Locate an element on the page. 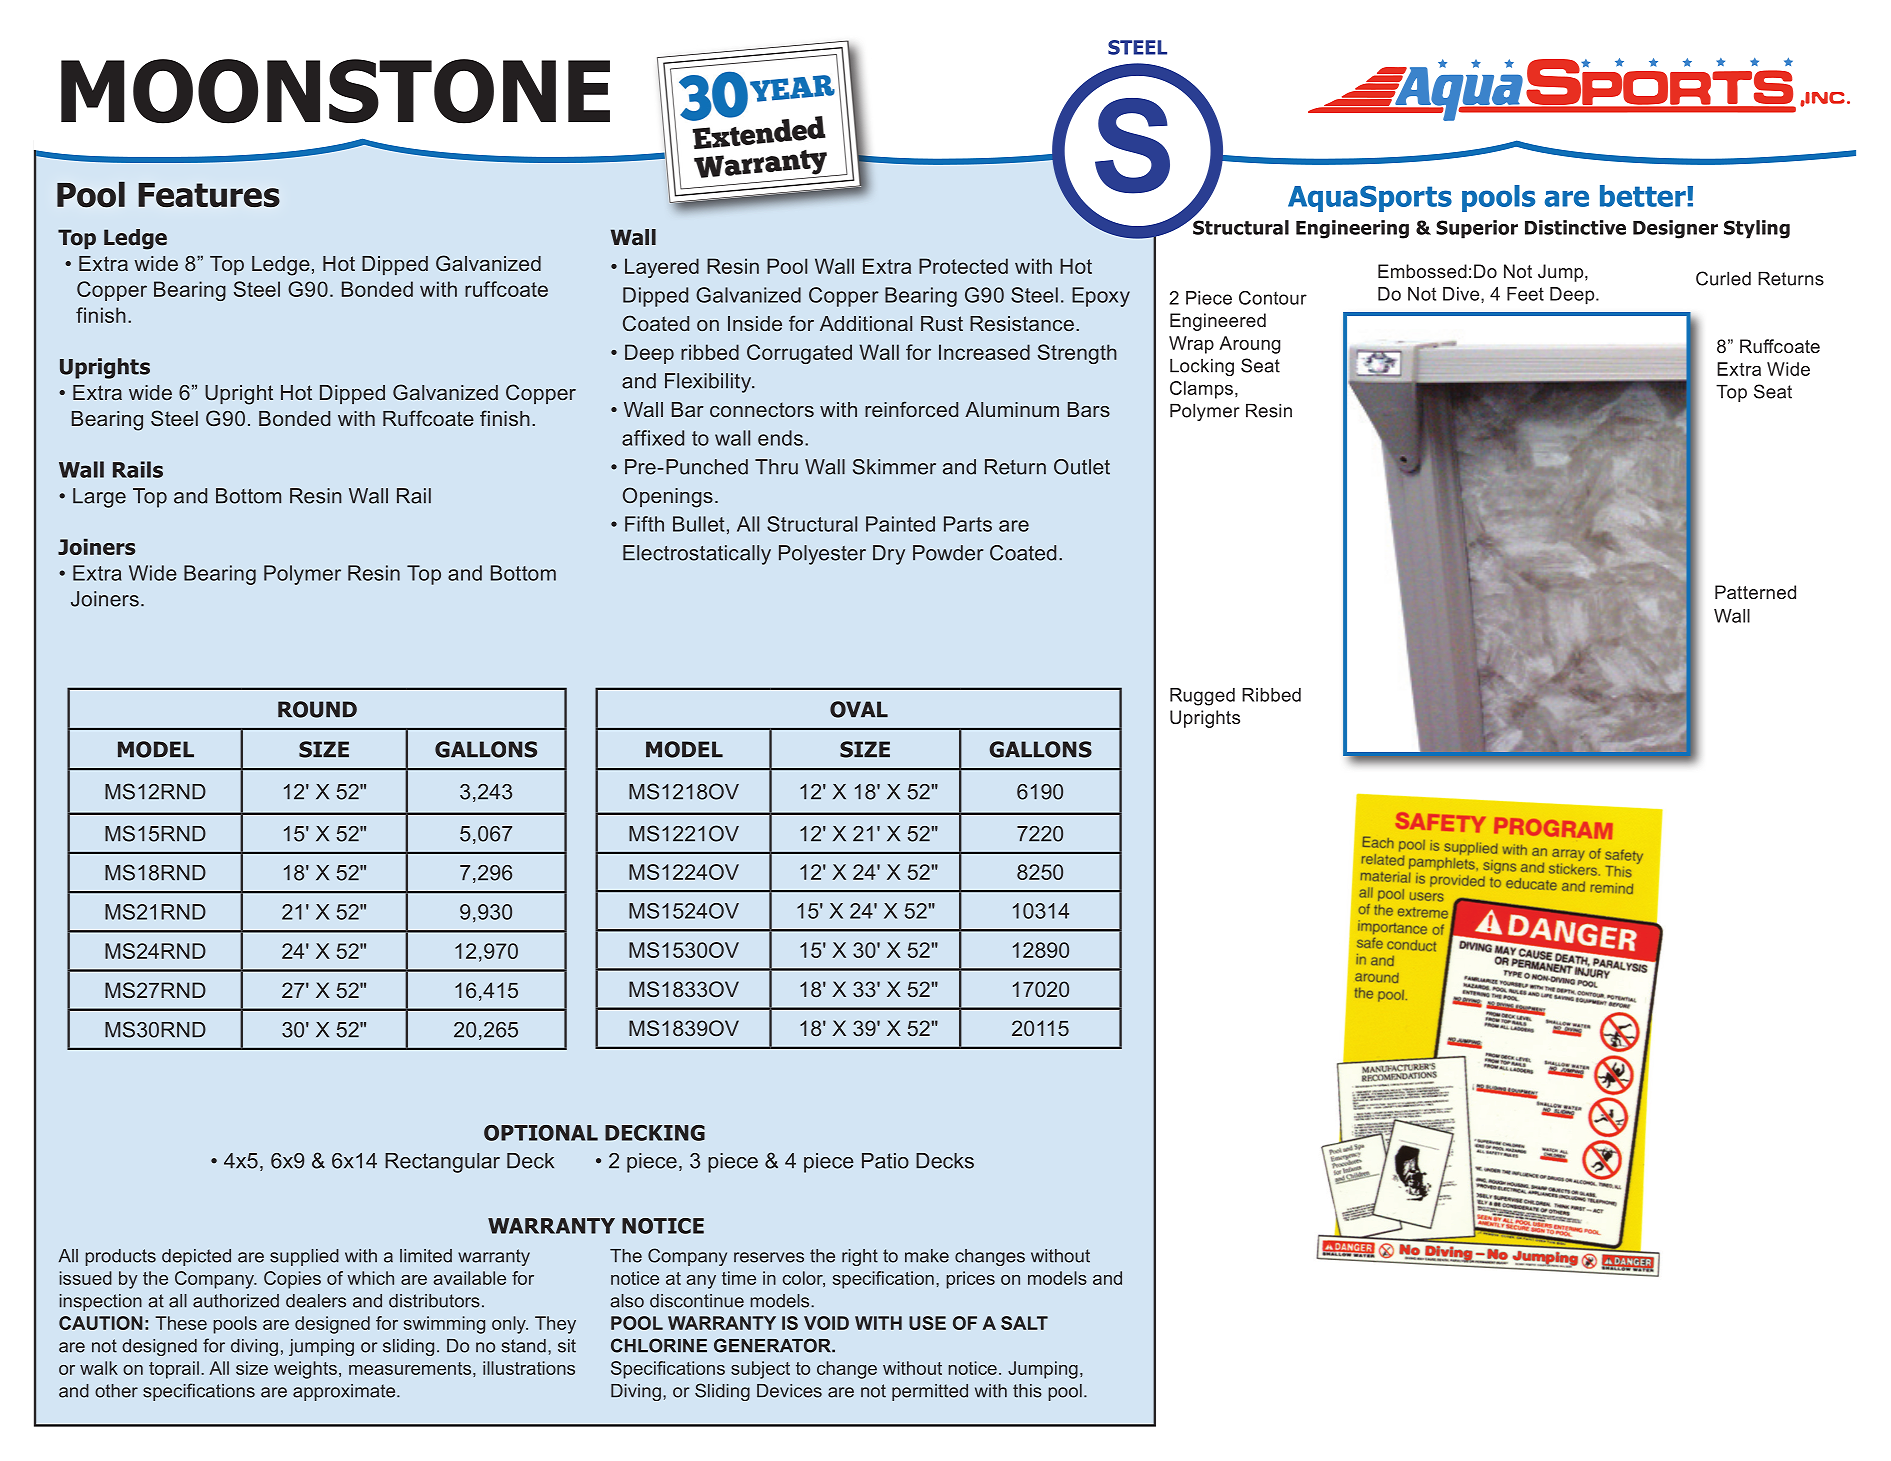 The width and height of the image is (1891, 1461). Protected is located at coordinates (963, 266).
